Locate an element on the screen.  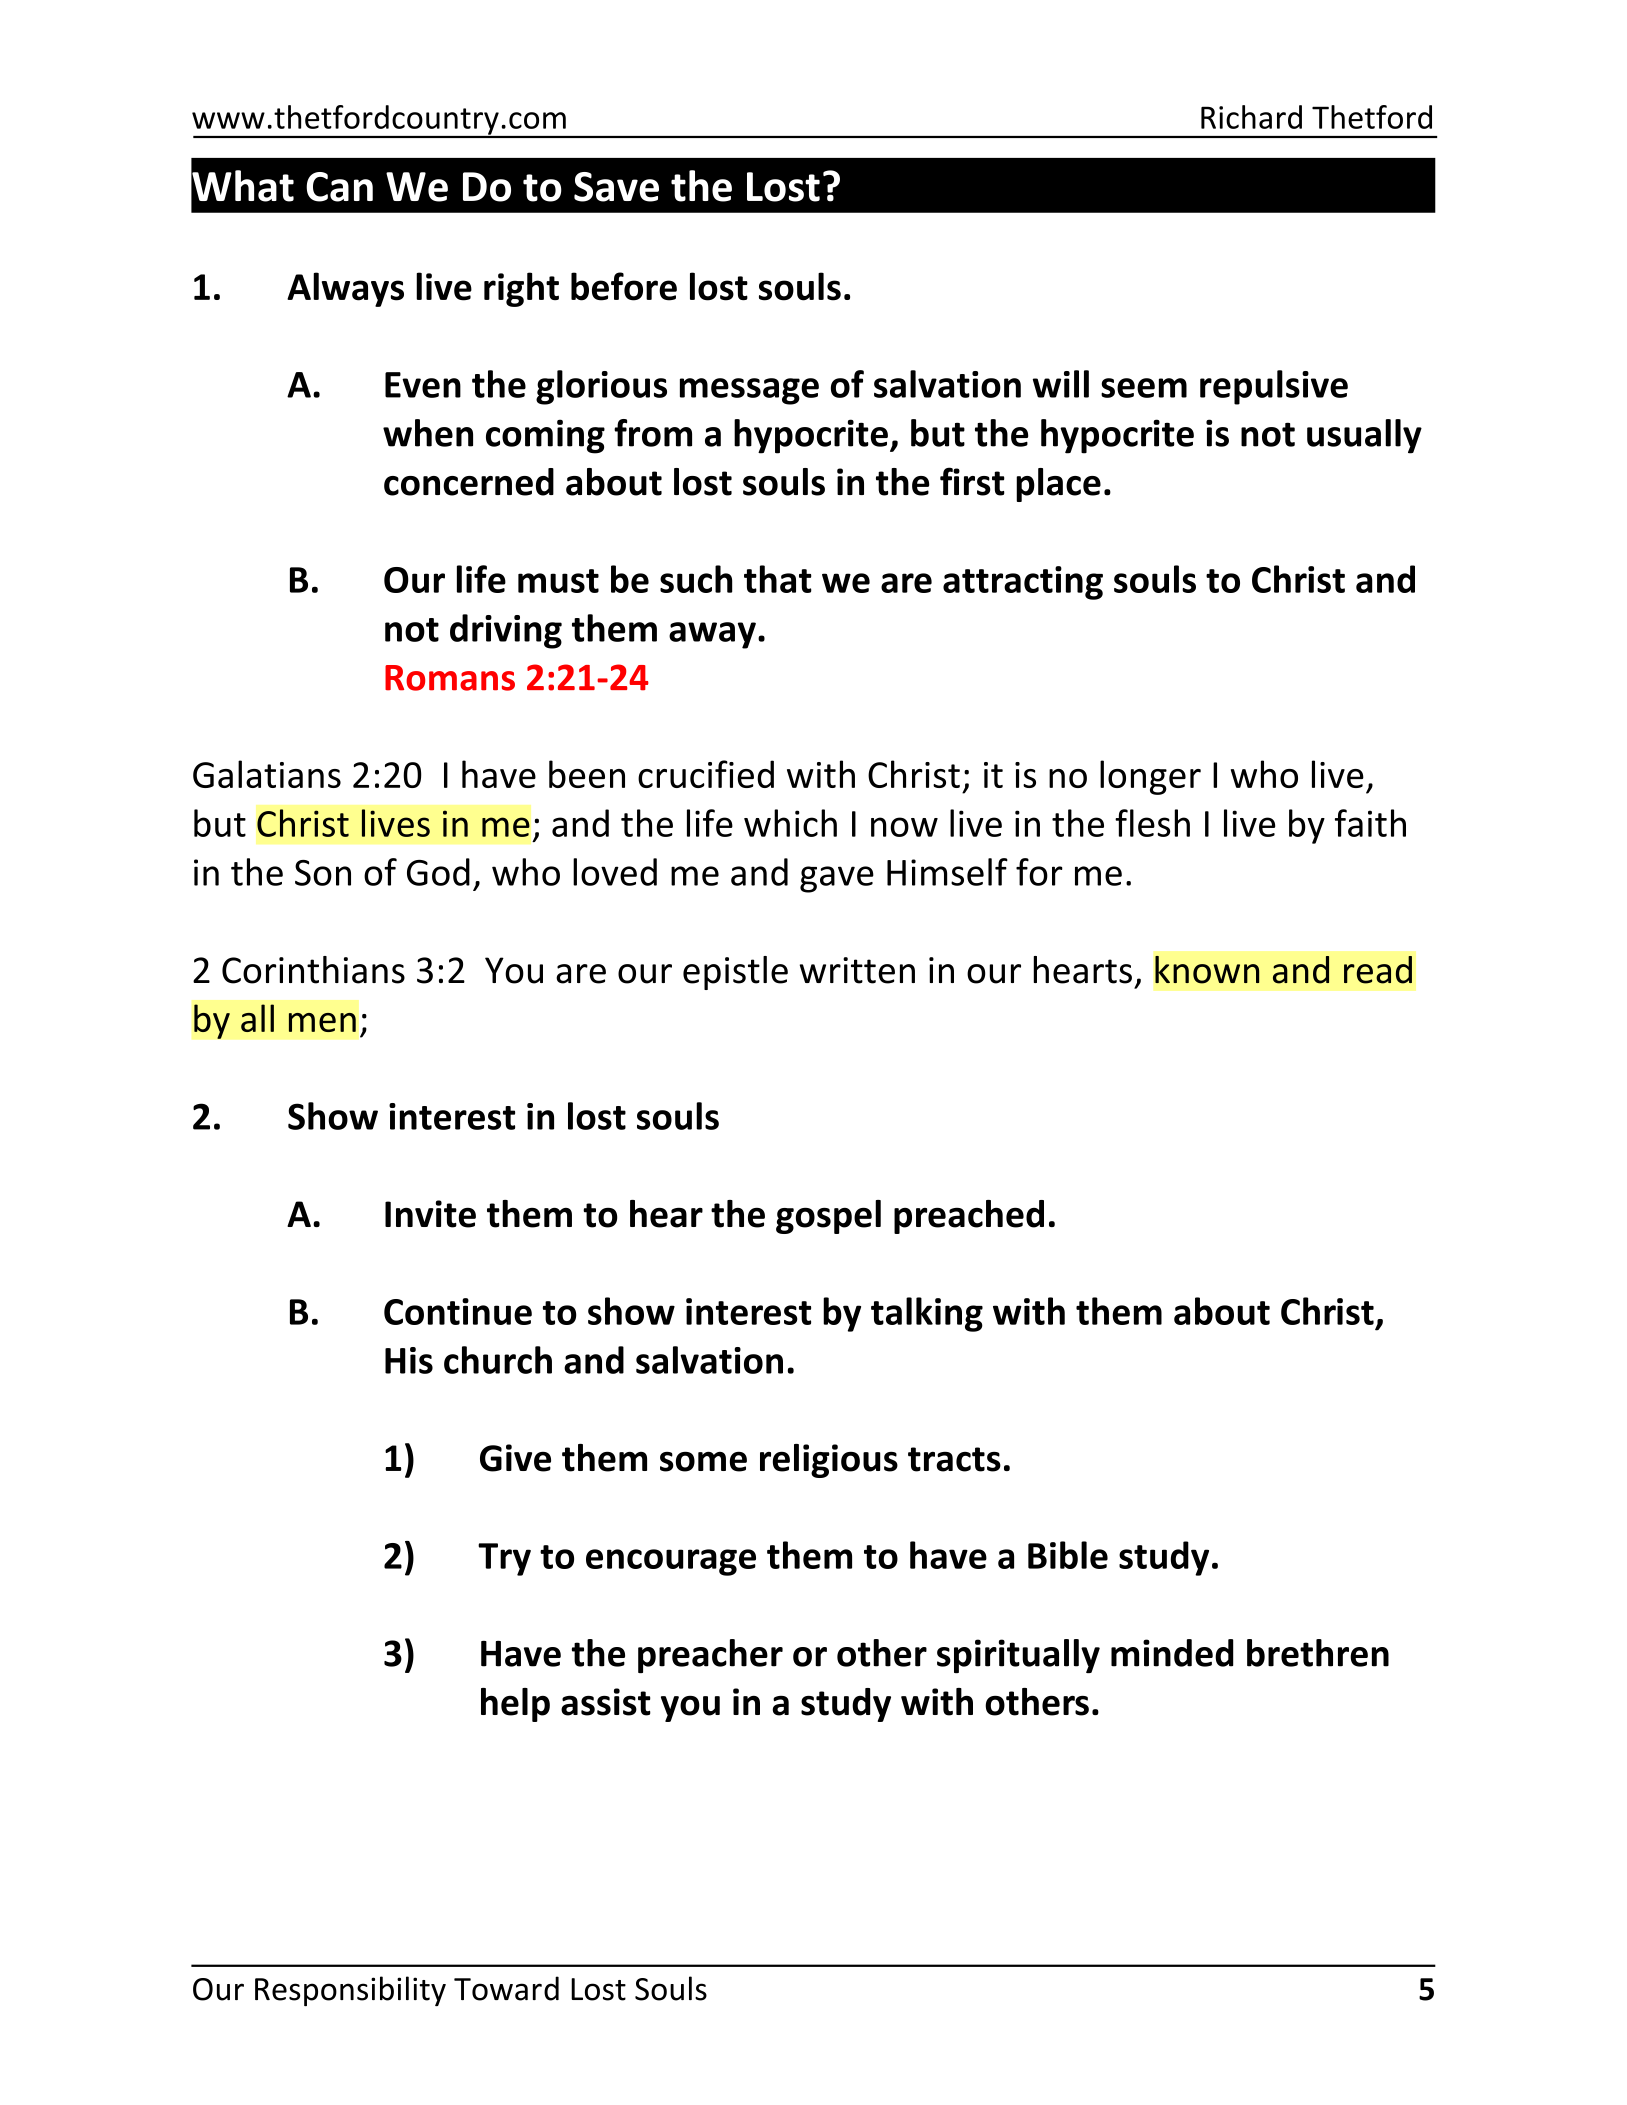
talking is located at coordinates (927, 1314).
